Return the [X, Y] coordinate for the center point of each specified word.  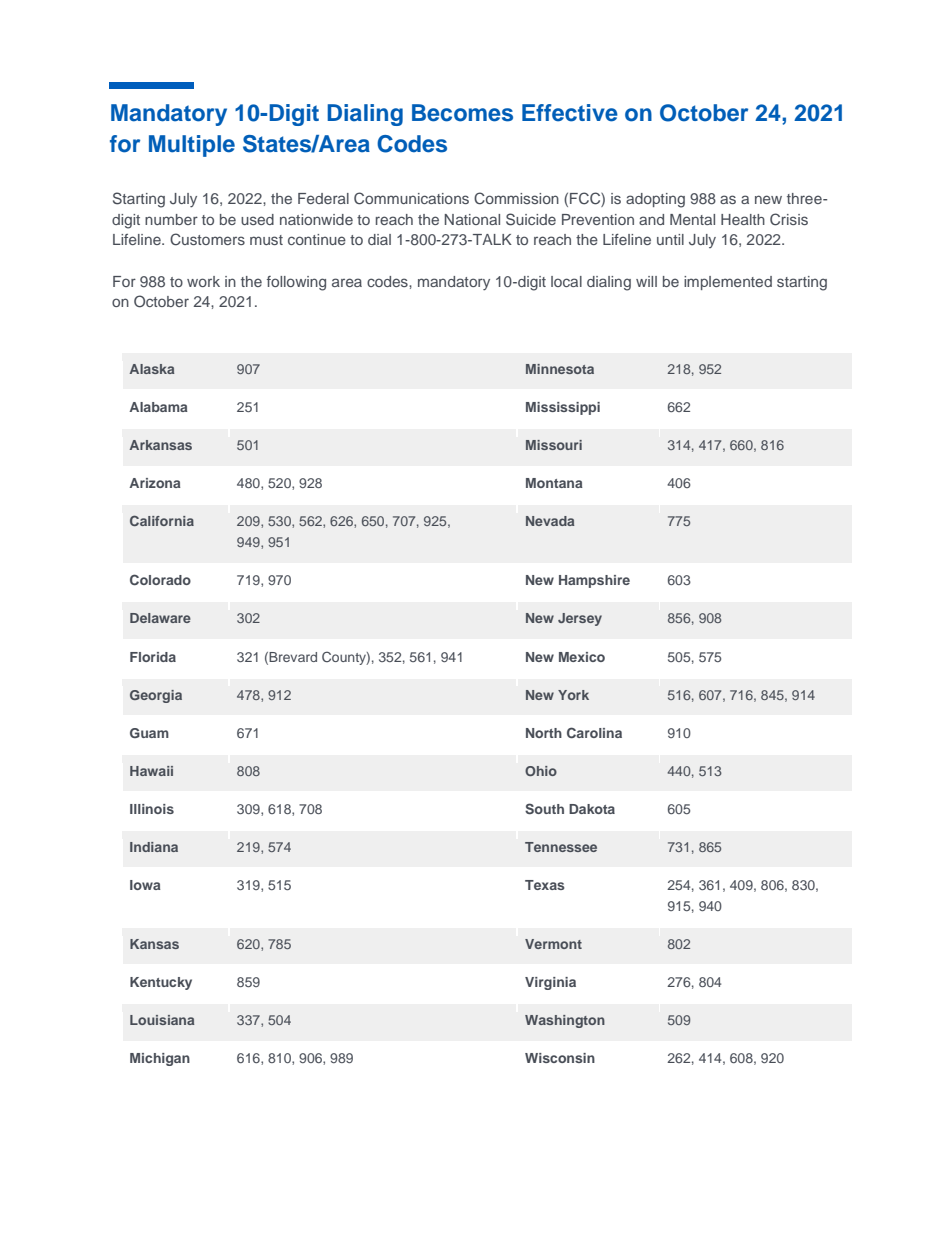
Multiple [192, 146]
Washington [565, 1021]
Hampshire [594, 581]
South [544, 809]
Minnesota [560, 369]
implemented [728, 283]
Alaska [152, 369]
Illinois [152, 809]
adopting [655, 200]
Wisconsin [560, 1058]
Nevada [550, 521]
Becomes [462, 113]
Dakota [592, 809]
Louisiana [162, 1020]
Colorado [160, 579]
